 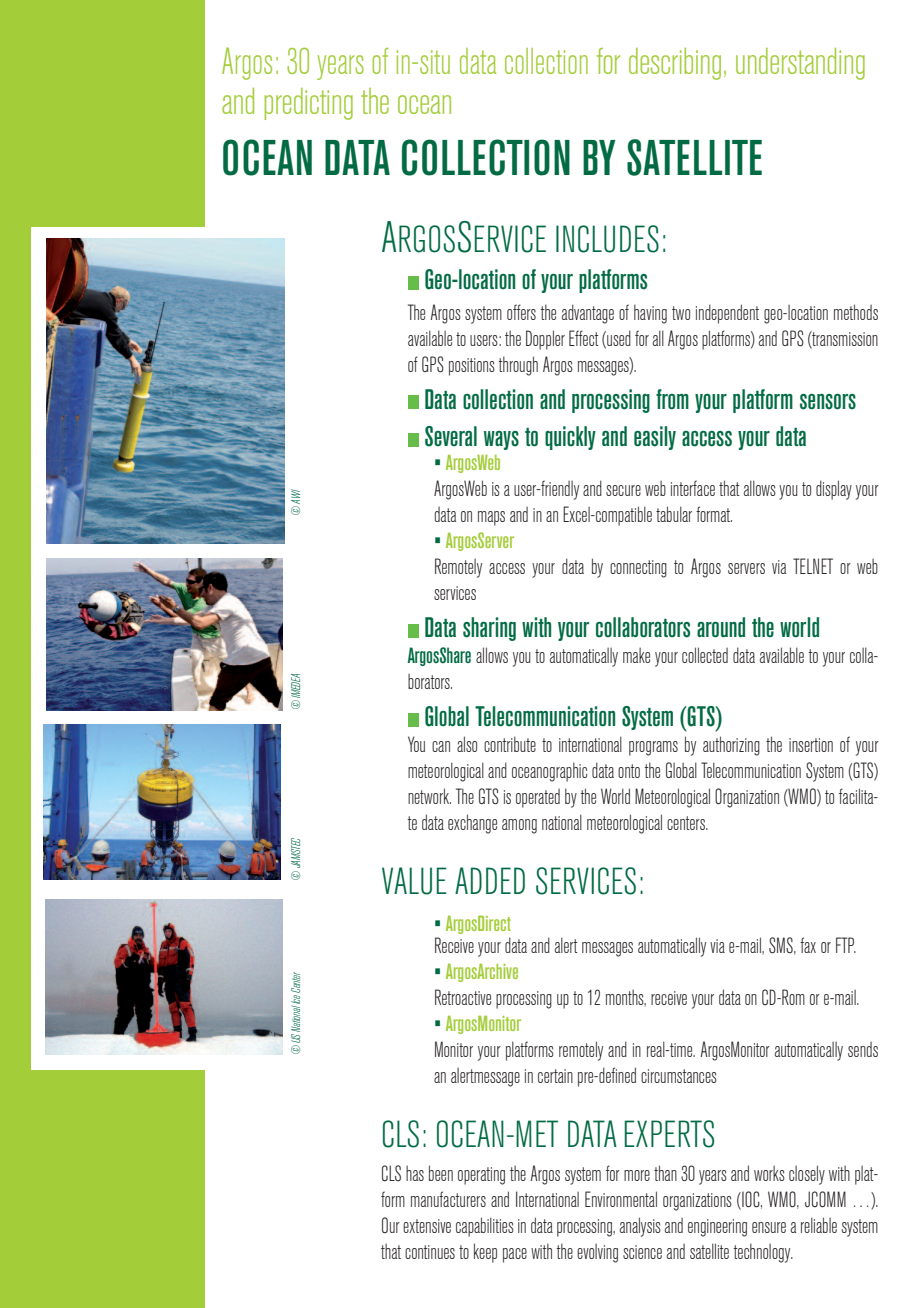 What do you see at coordinates (490, 880) in the screenshot?
I see `ADDED` at bounding box center [490, 880].
